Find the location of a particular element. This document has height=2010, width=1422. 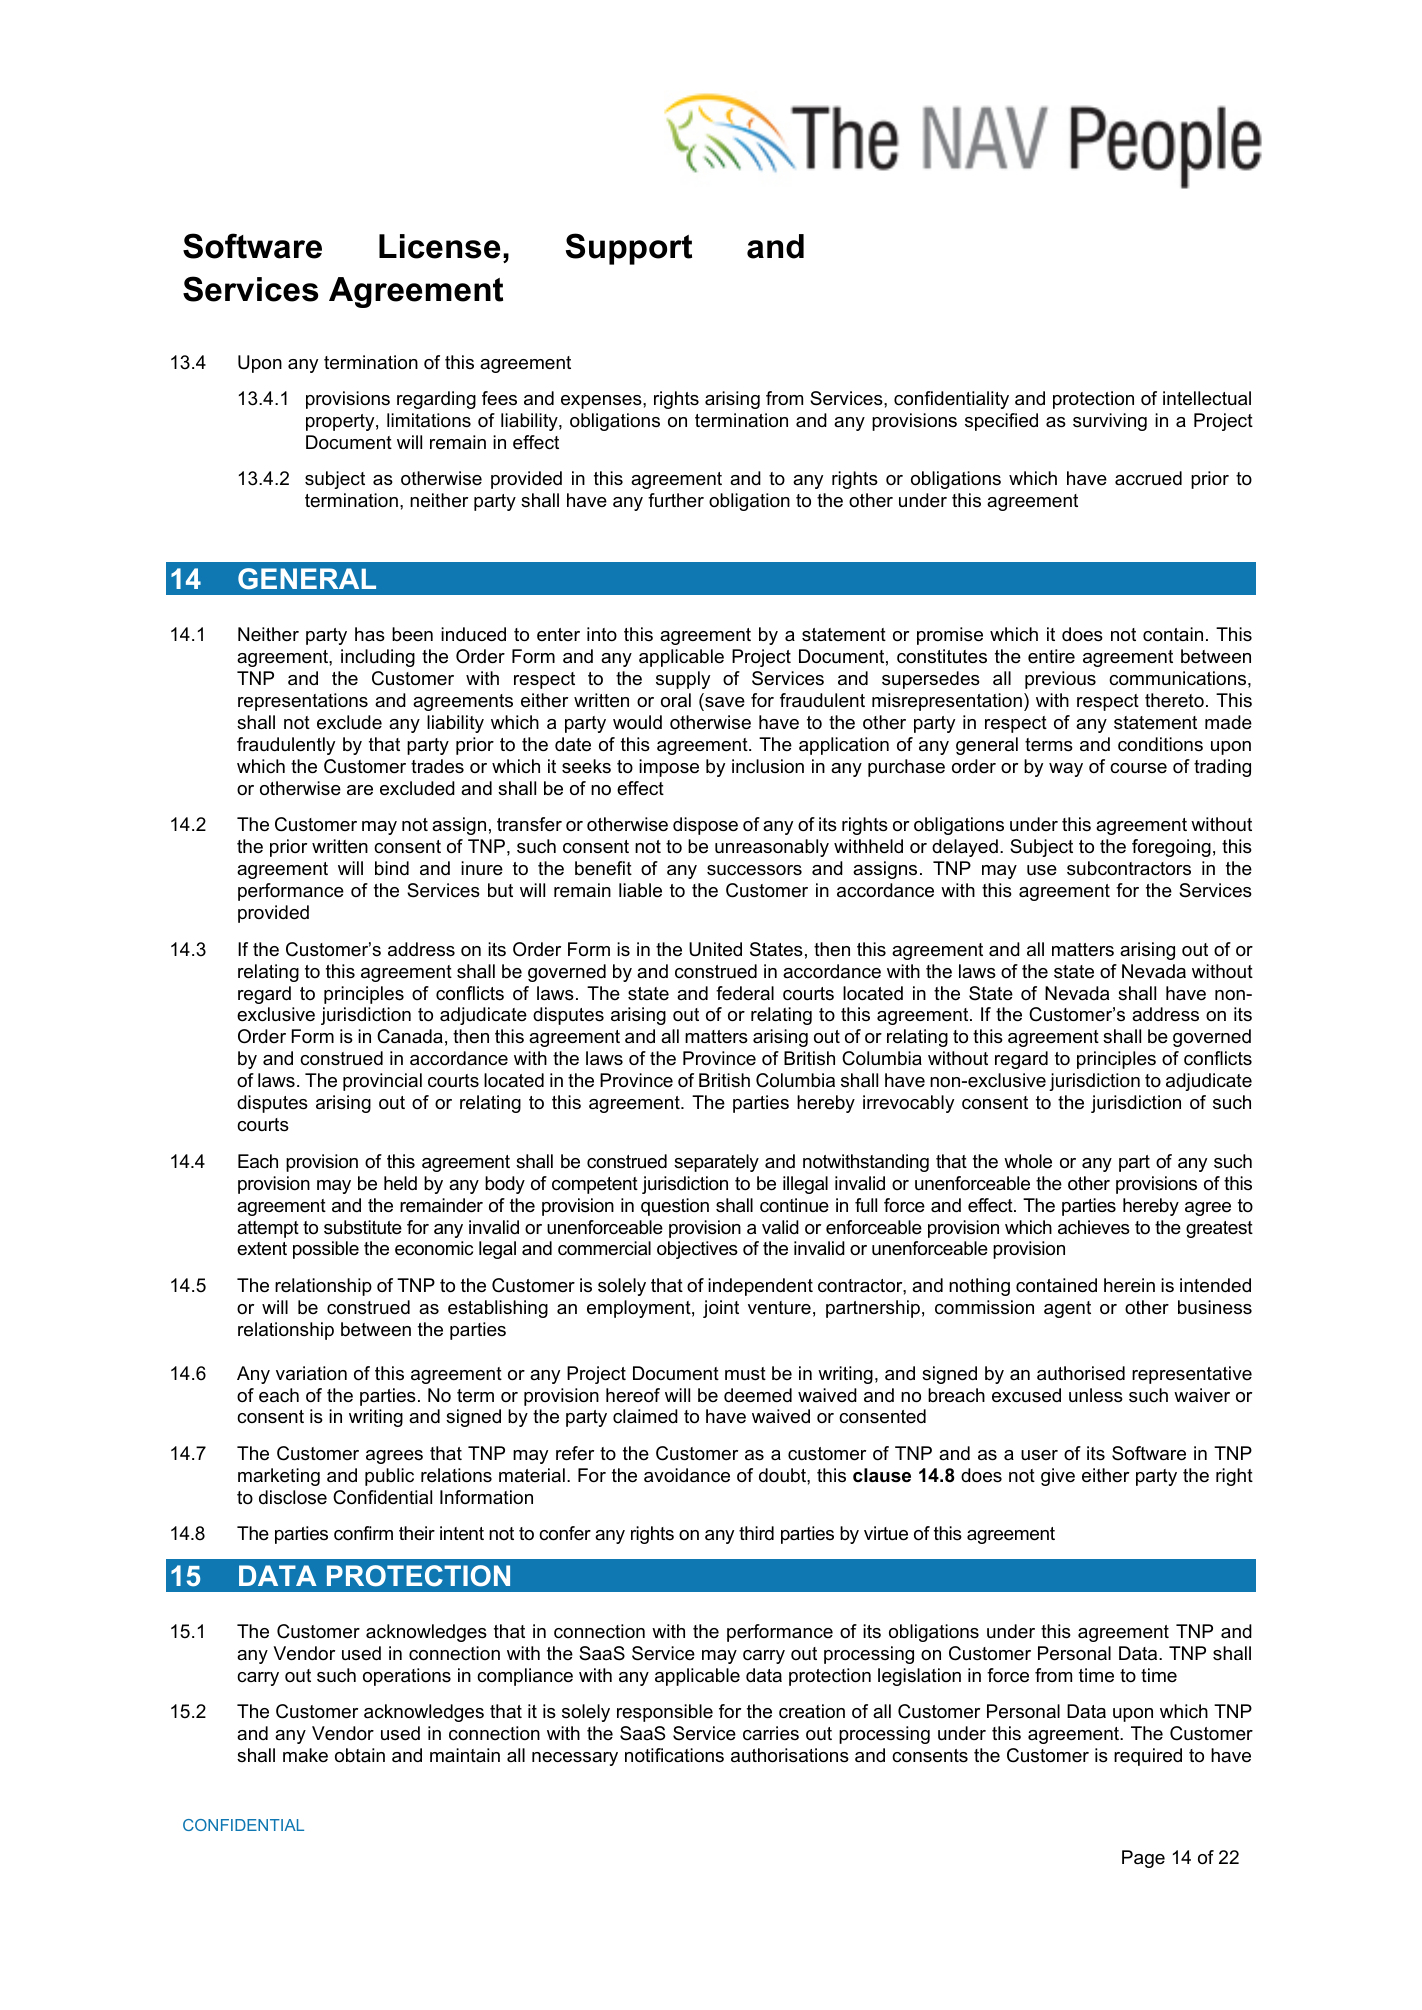

Support is located at coordinates (629, 249).
